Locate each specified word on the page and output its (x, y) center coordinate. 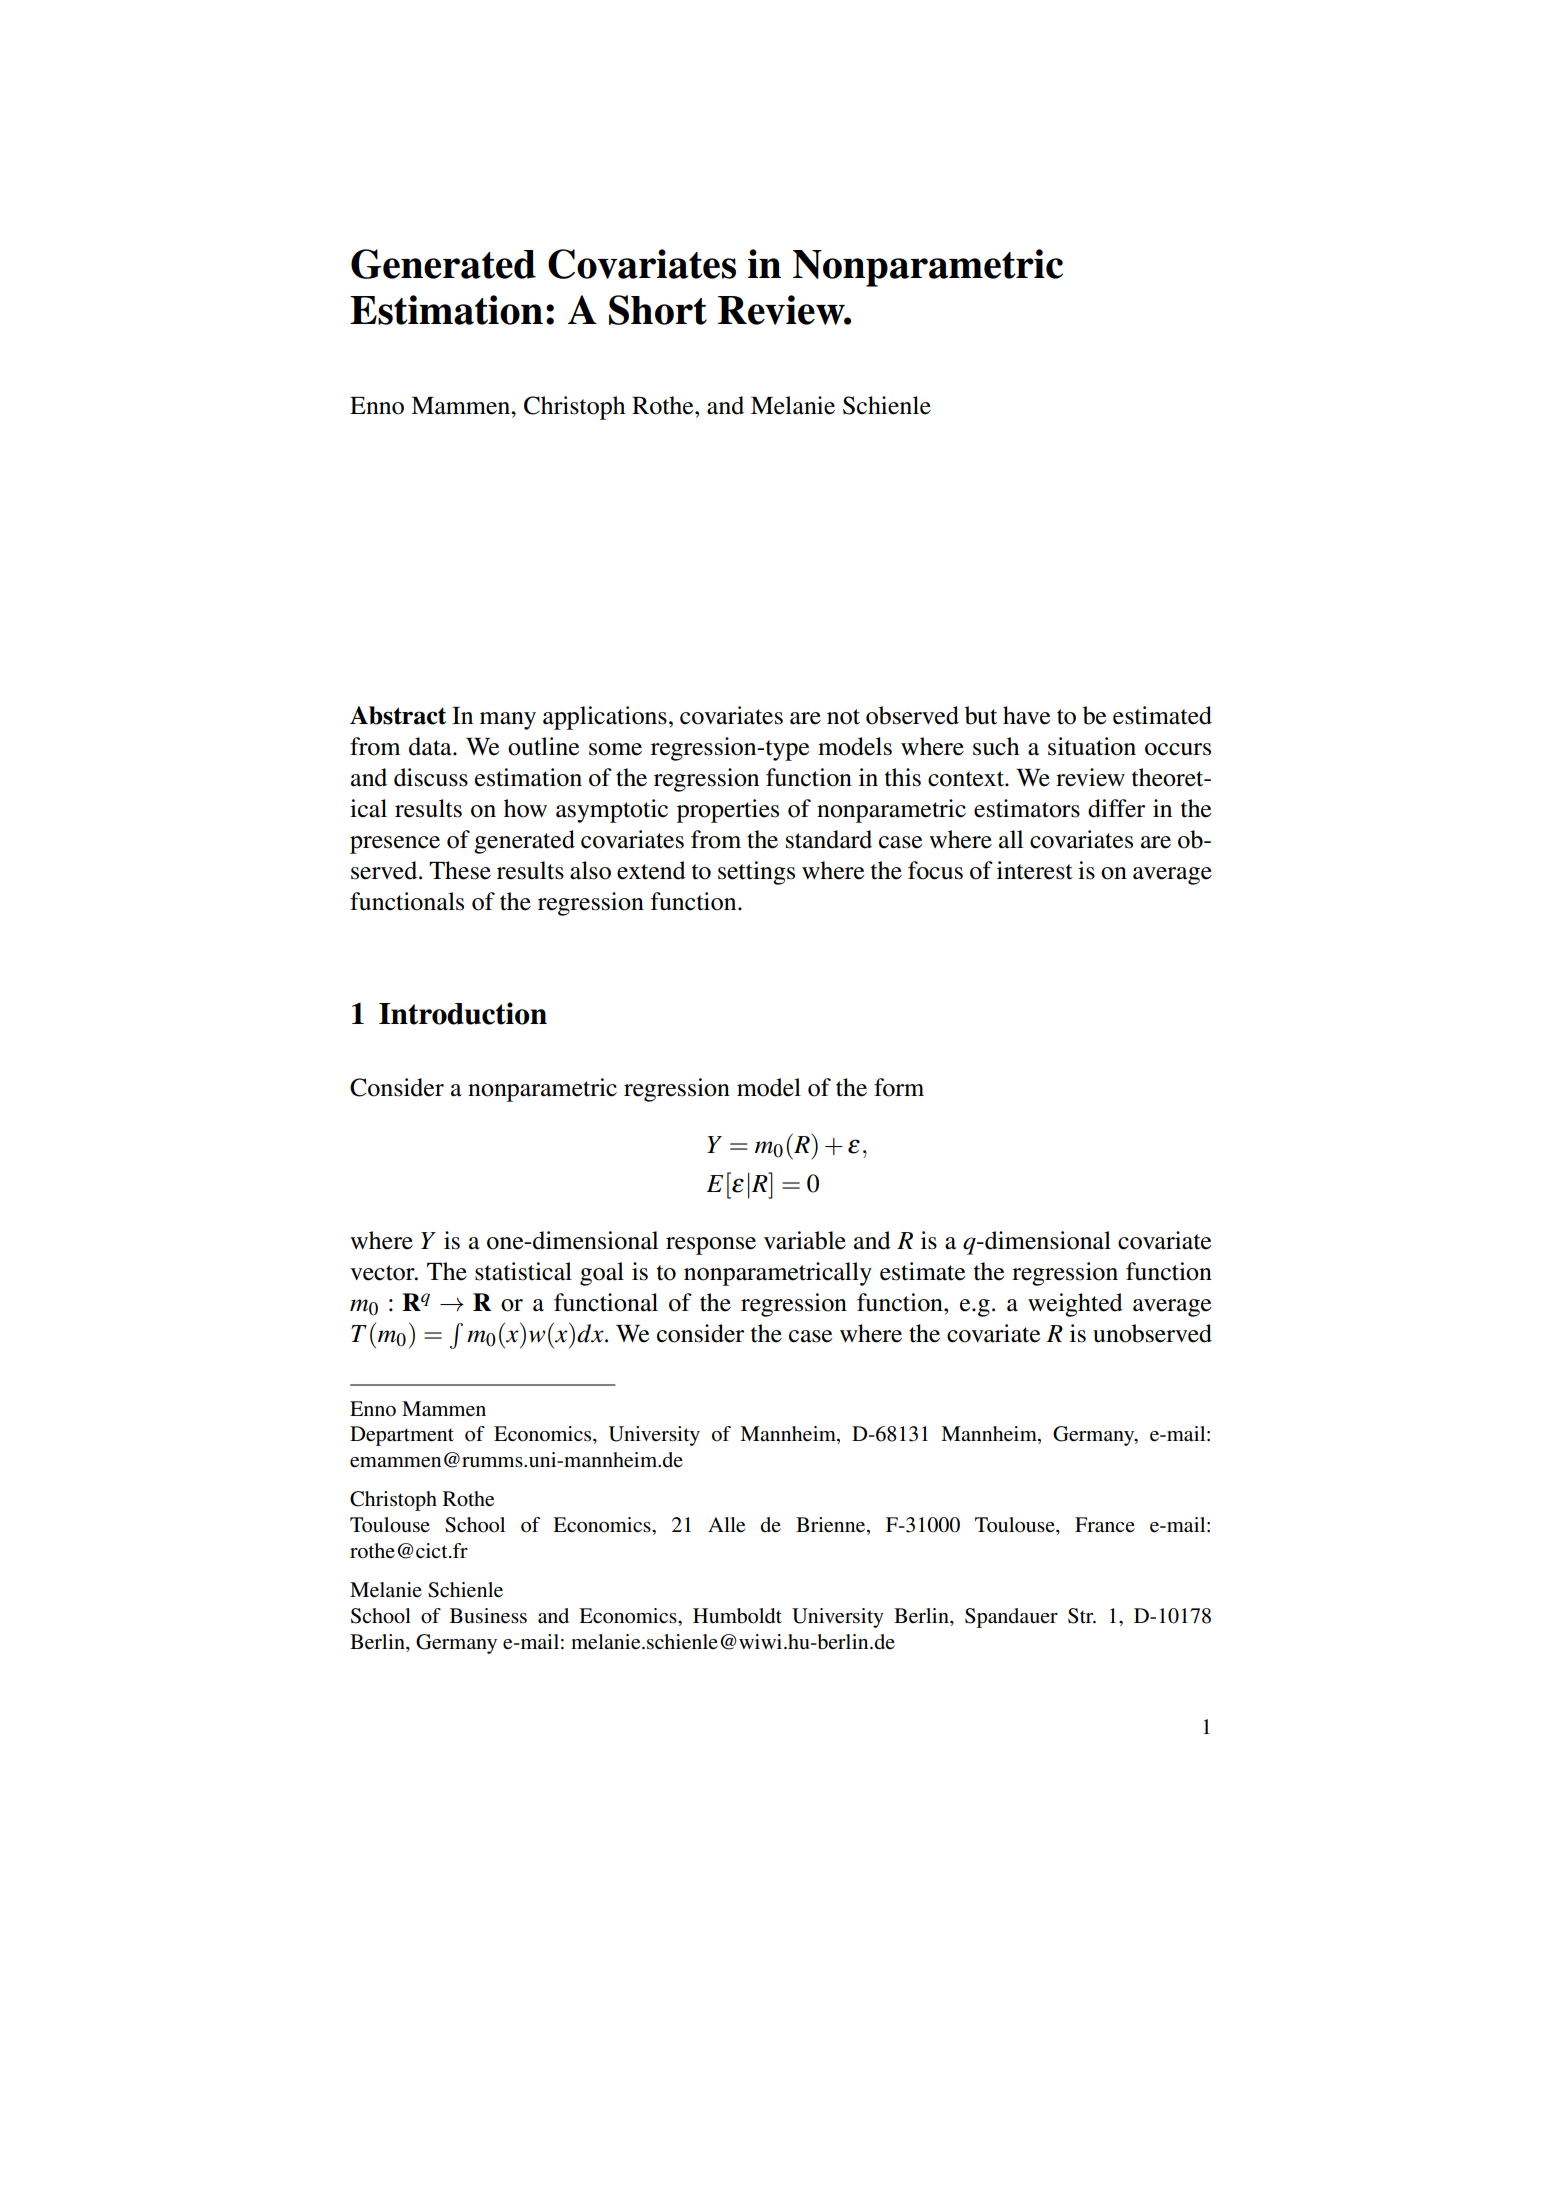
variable (805, 1240)
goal (602, 1274)
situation (1092, 746)
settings (756, 873)
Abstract (398, 715)
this (903, 777)
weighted (1075, 1305)
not (843, 717)
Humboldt (737, 1616)
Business (488, 1616)
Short (658, 310)
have (1026, 715)
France (1105, 1524)
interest (1035, 870)
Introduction (463, 1013)
